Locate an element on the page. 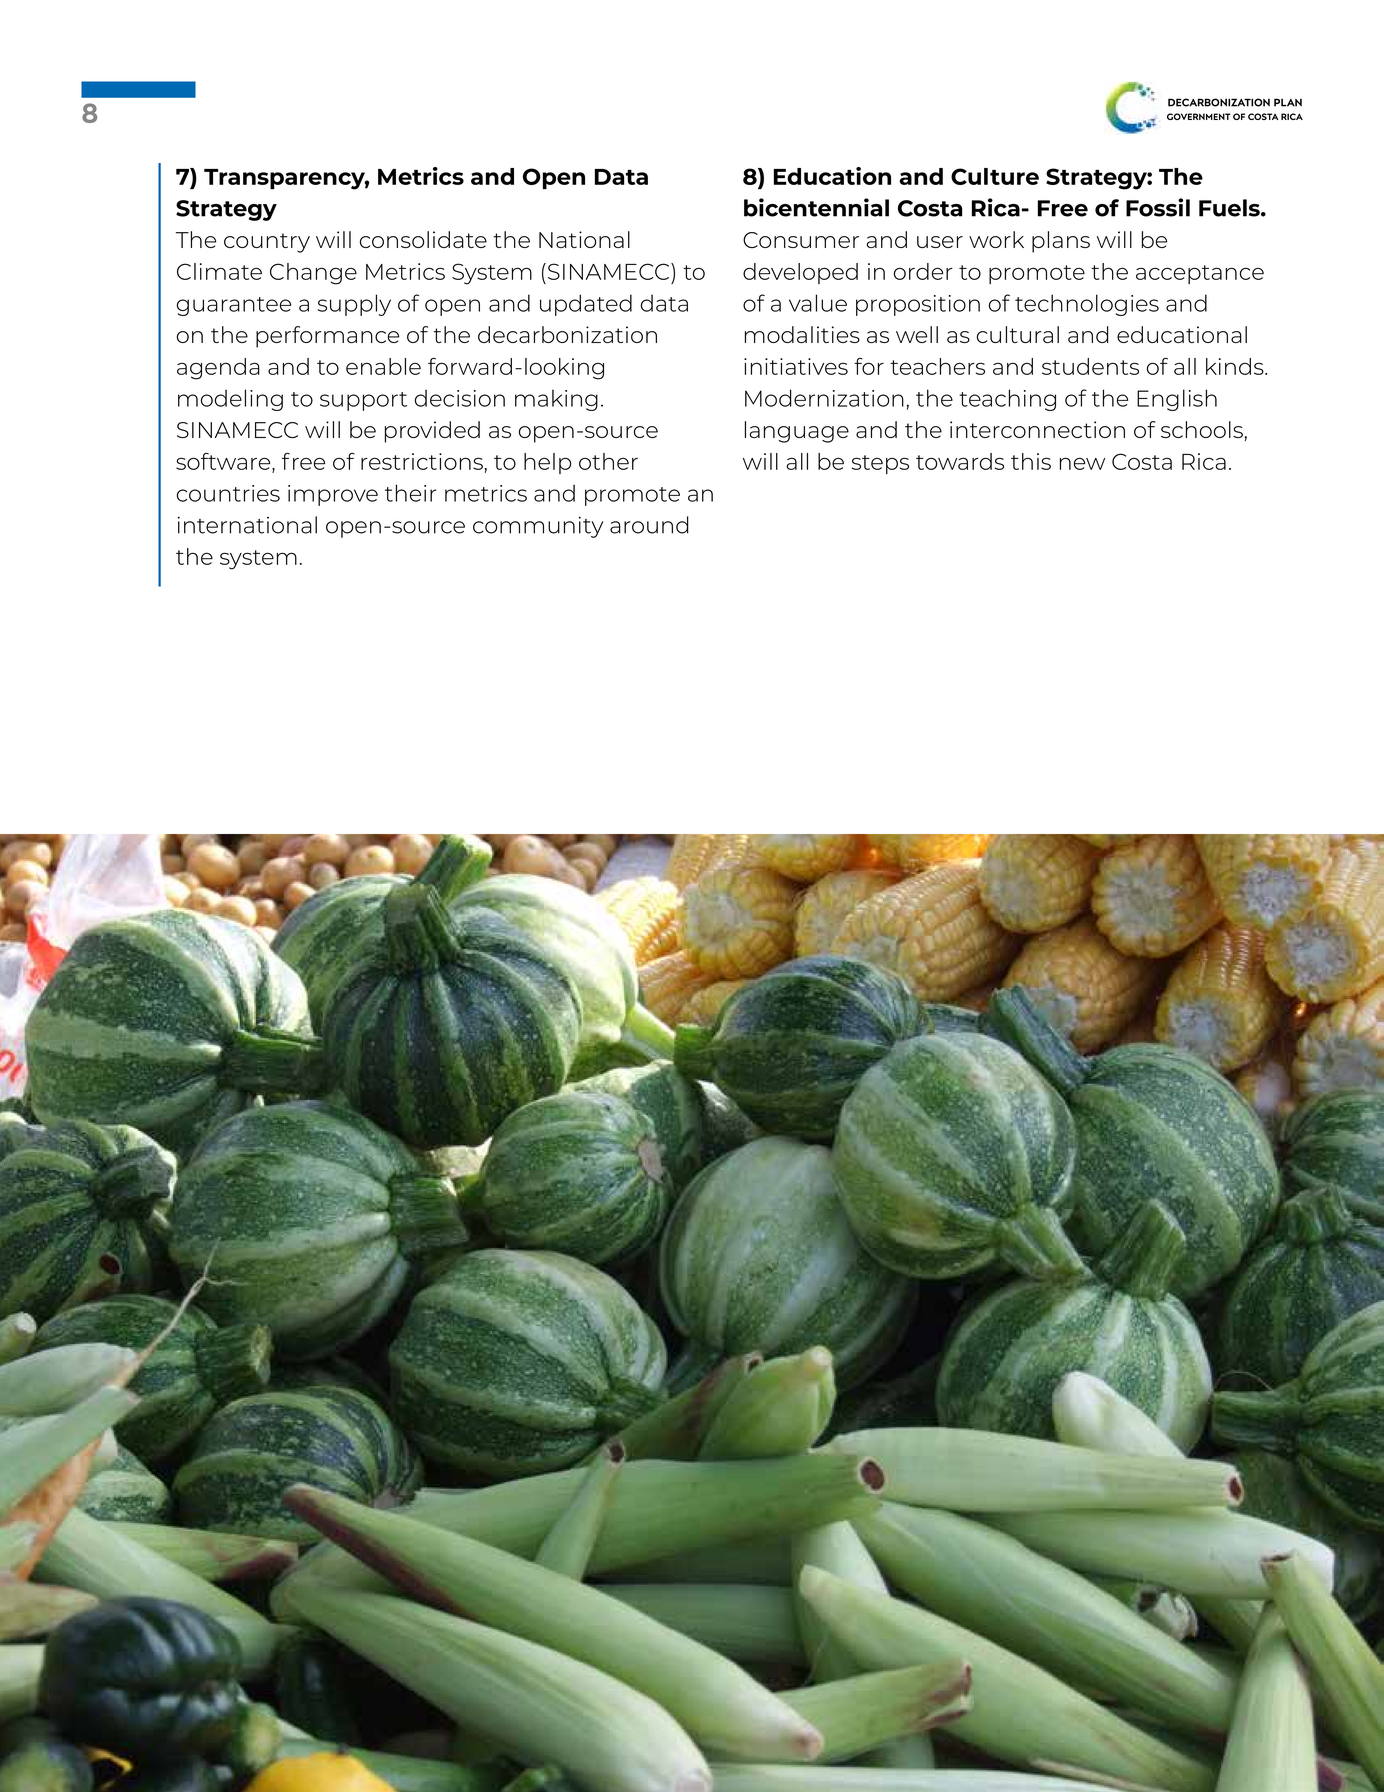 The width and height of the document is (1384, 1792). performance is located at coordinates (327, 337).
